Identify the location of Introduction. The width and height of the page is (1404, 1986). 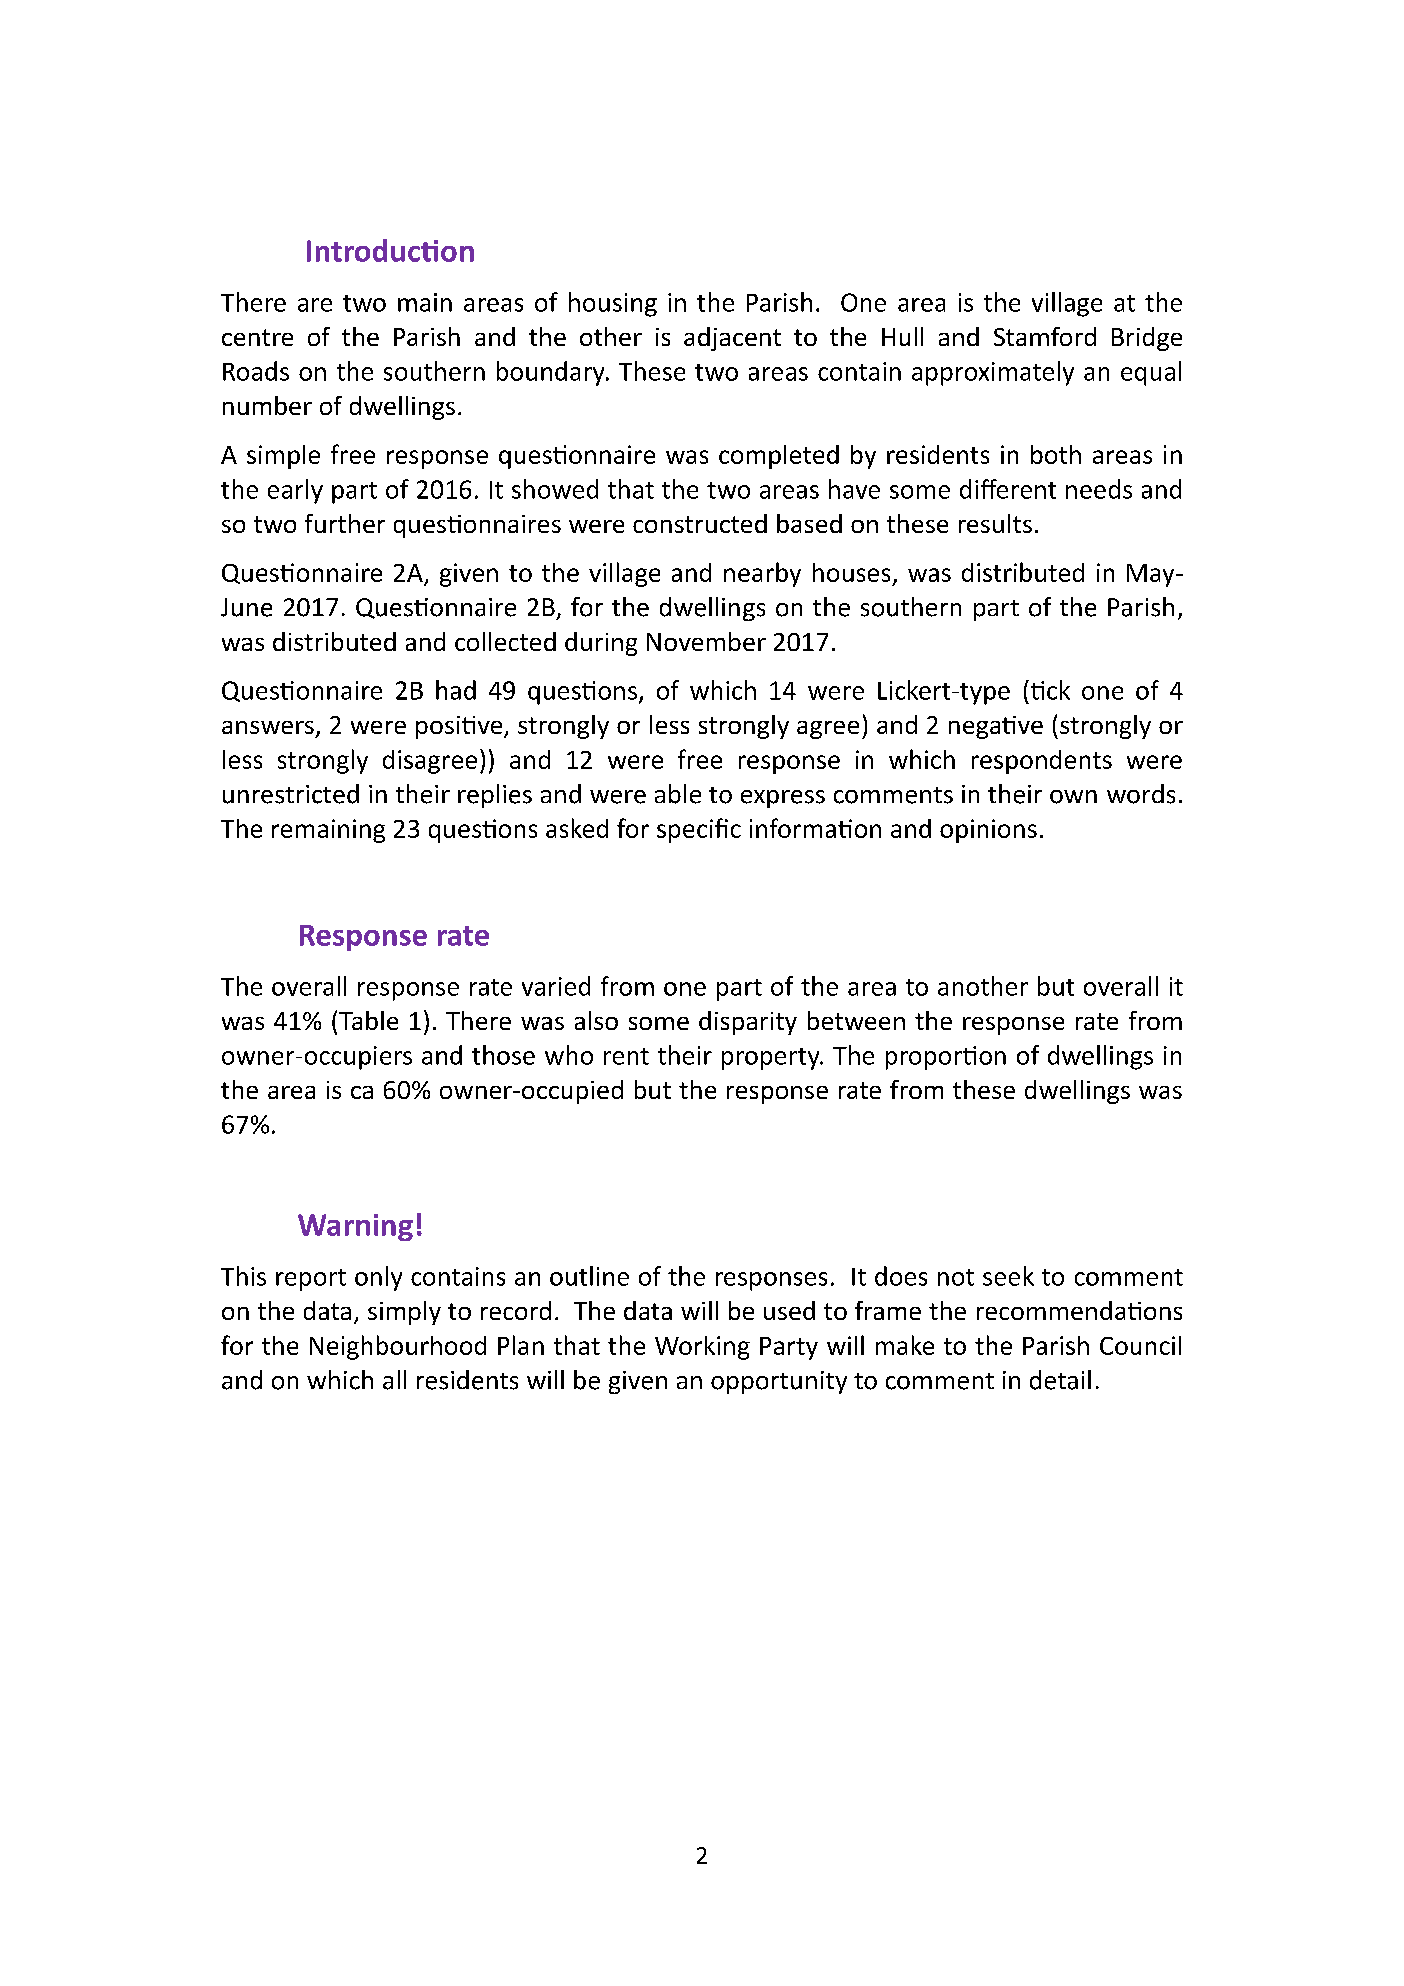
(390, 250).
